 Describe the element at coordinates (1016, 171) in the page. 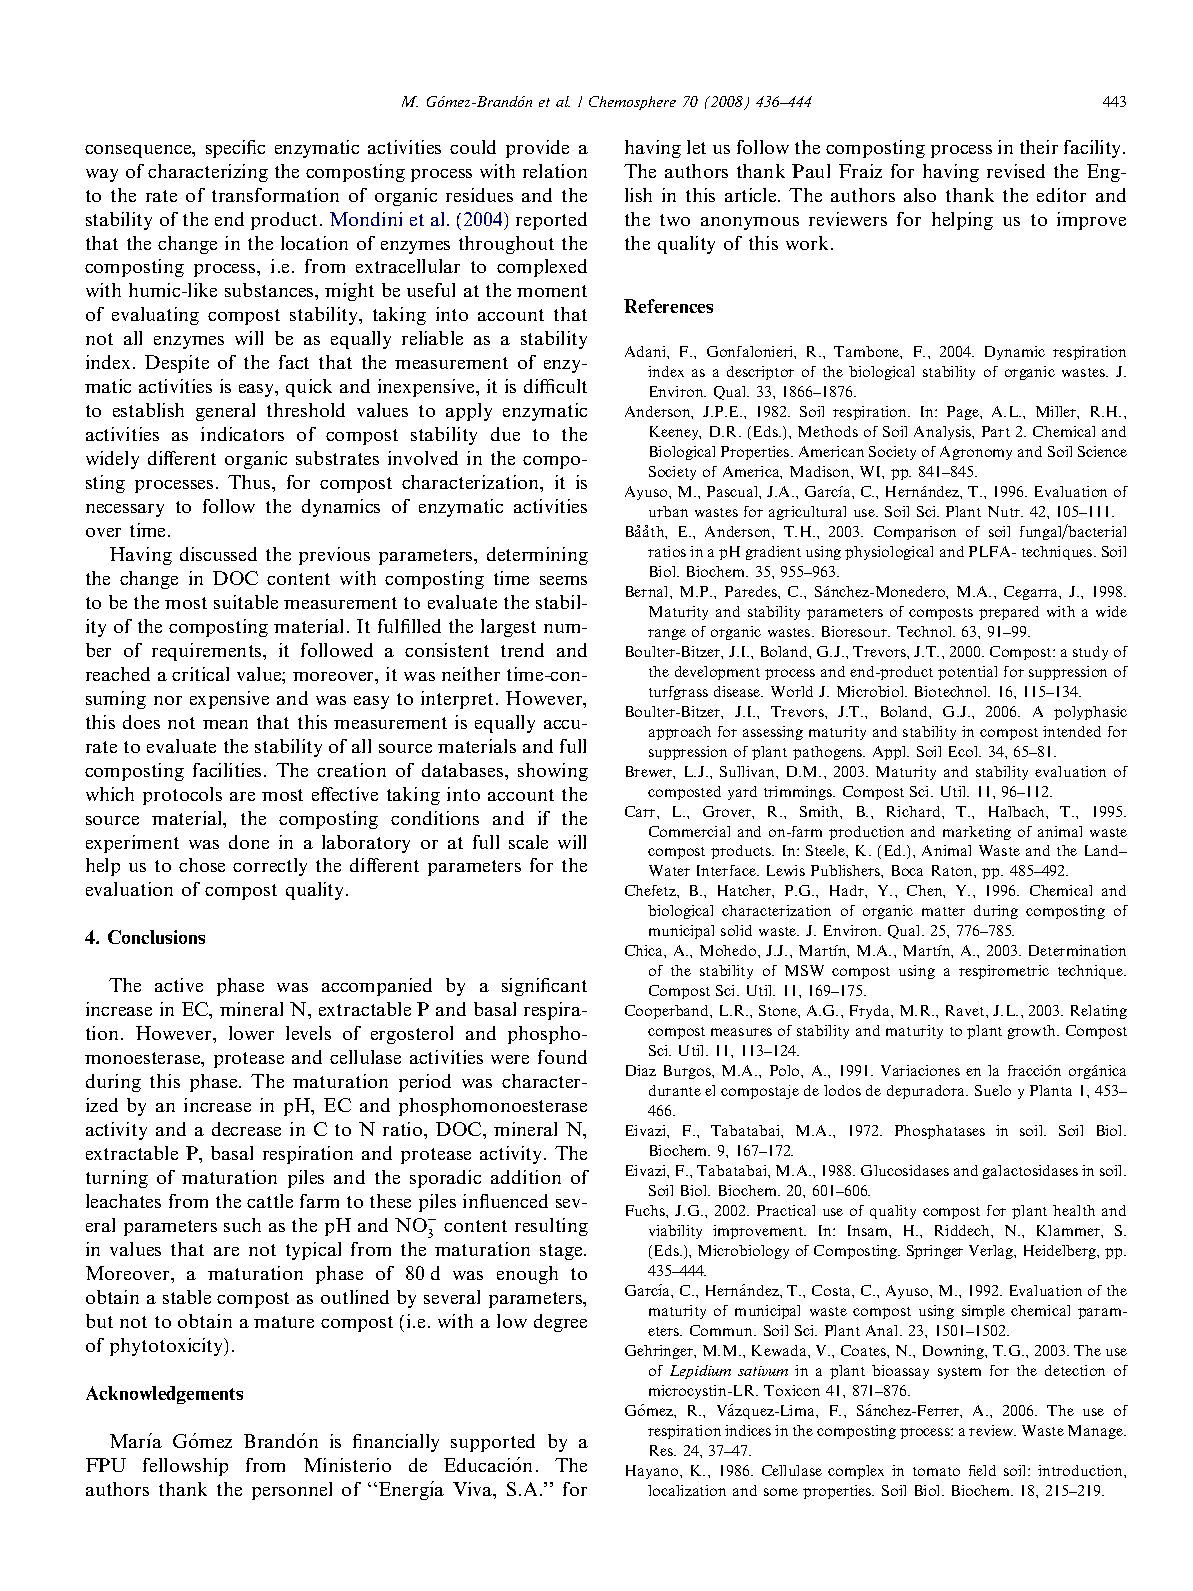

I see `revised` at that location.
